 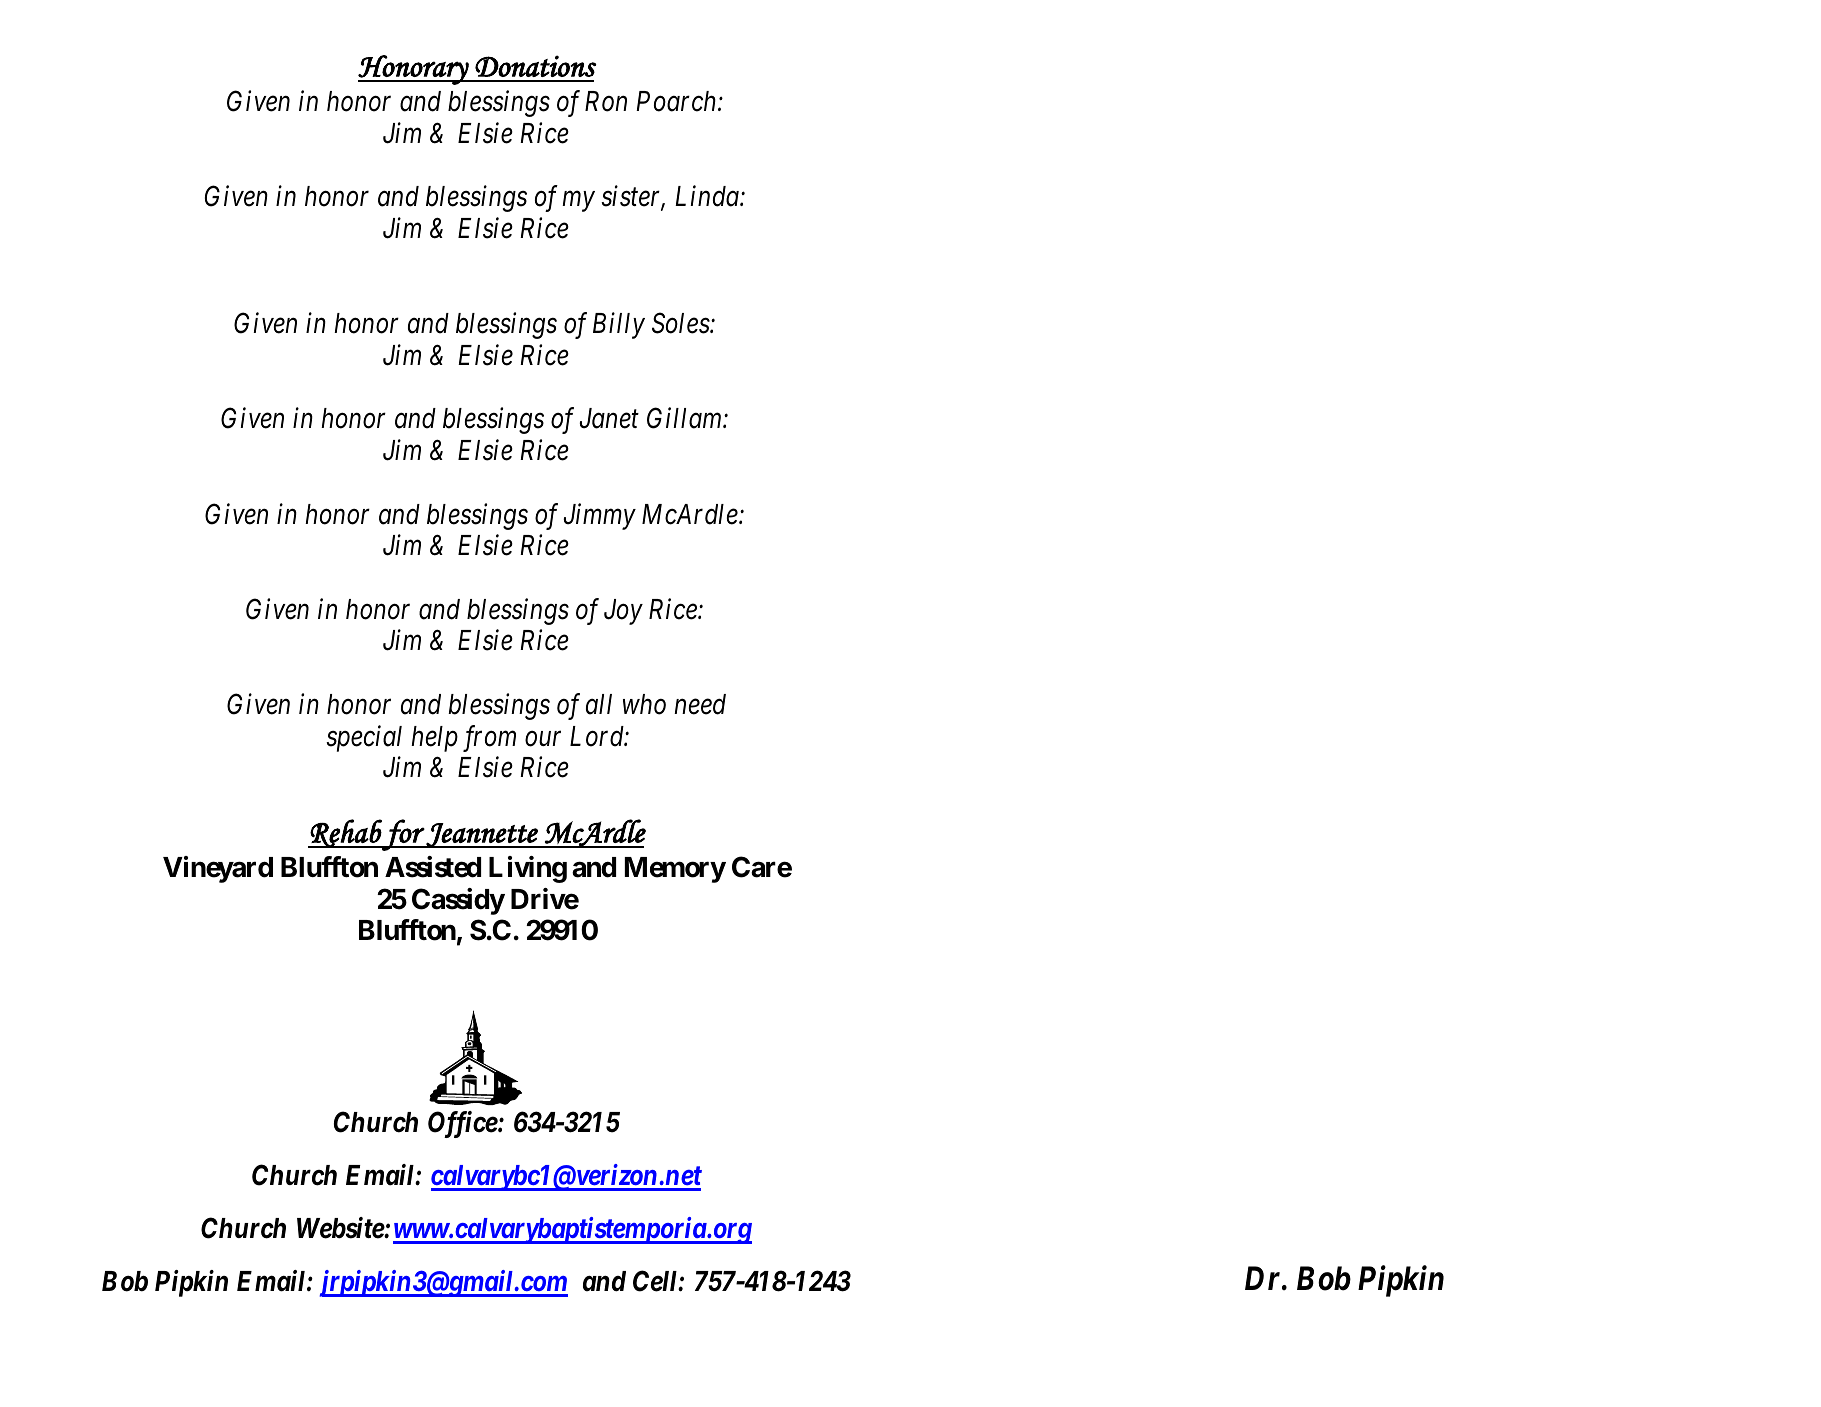 I want to click on Joy, so click(x=623, y=612).
